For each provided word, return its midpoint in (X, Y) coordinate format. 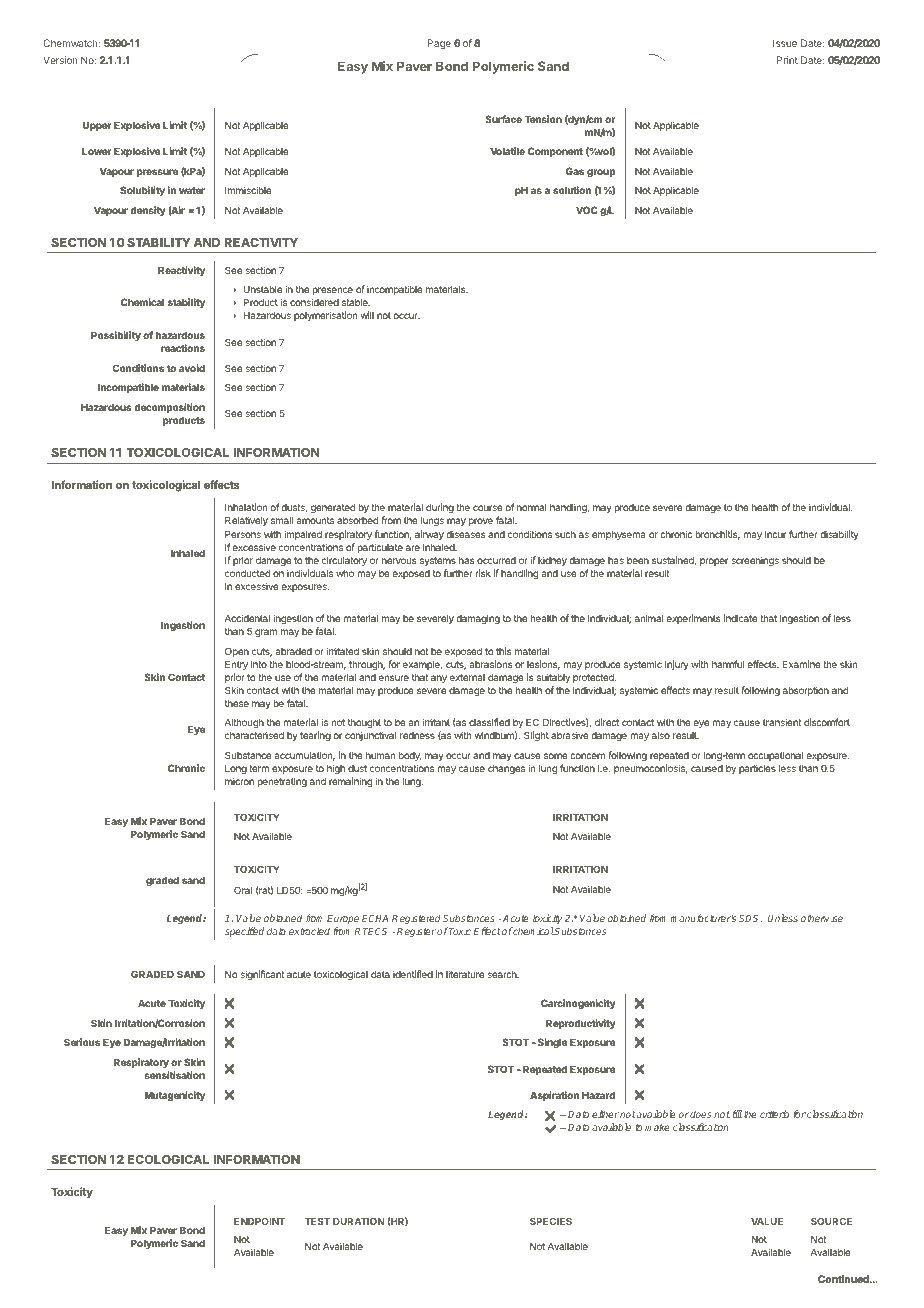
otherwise (822, 918)
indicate (740, 618)
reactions (183, 348)
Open (237, 652)
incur (775, 534)
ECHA (375, 918)
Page (439, 44)
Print (787, 60)
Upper (97, 126)
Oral (243, 890)
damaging (478, 619)
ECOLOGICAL (168, 1159)
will (367, 315)
